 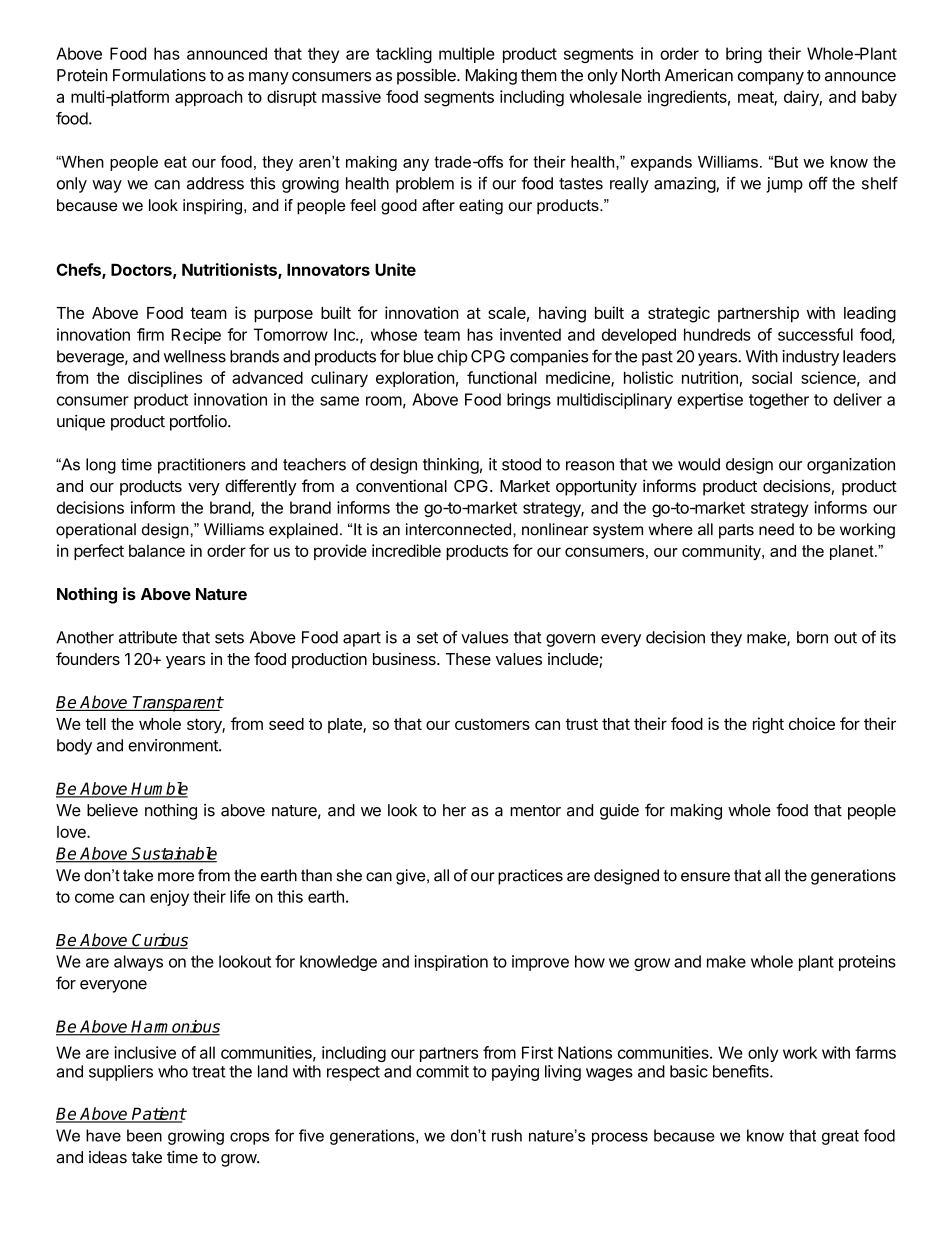 I want to click on rush, so click(x=507, y=1135).
